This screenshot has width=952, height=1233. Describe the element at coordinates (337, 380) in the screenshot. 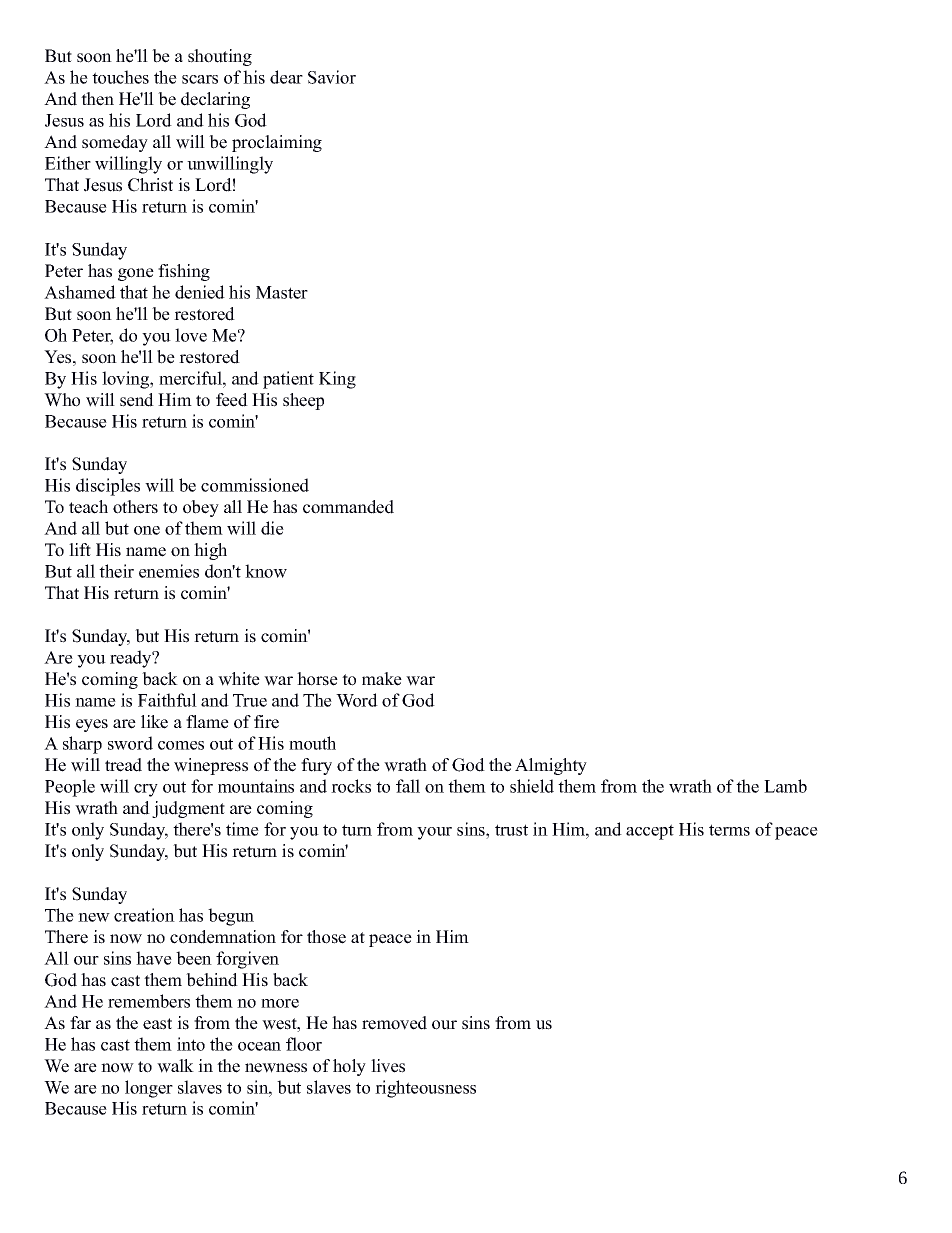

I see `King` at that location.
